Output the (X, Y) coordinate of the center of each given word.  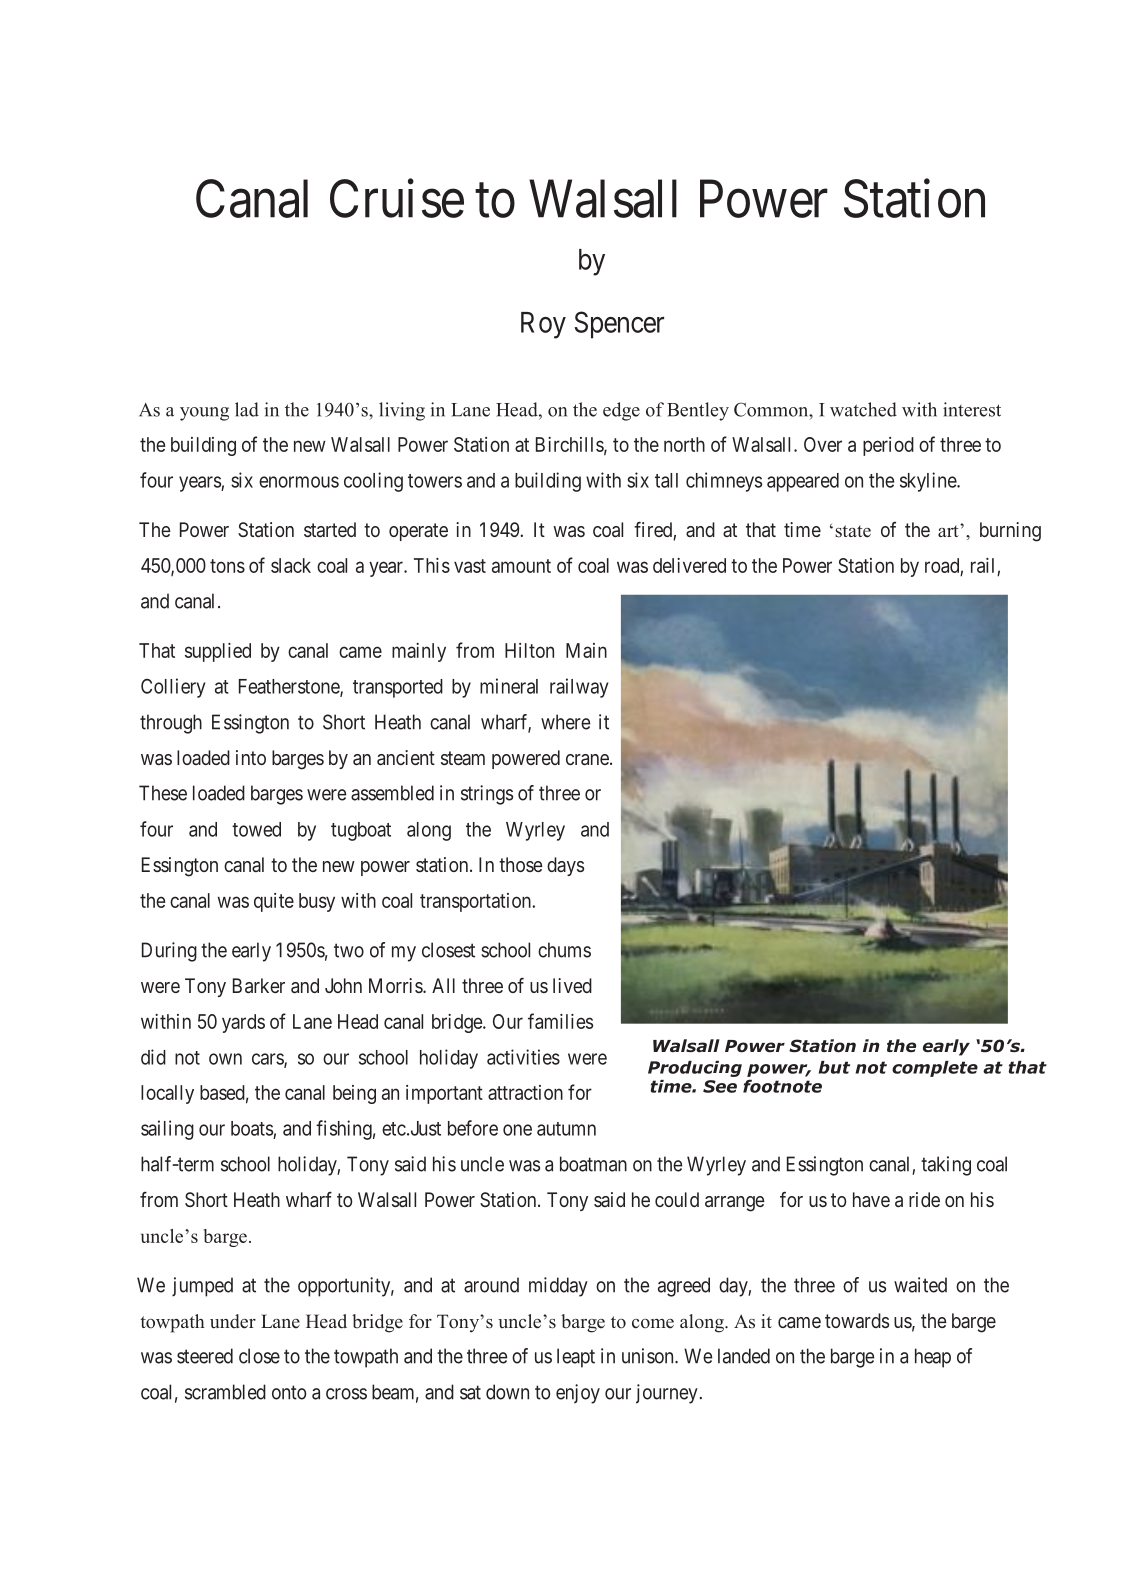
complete (935, 1069)
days (565, 866)
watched (863, 409)
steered (205, 1356)
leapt (576, 1358)
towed (256, 829)
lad (247, 409)
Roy (543, 325)
